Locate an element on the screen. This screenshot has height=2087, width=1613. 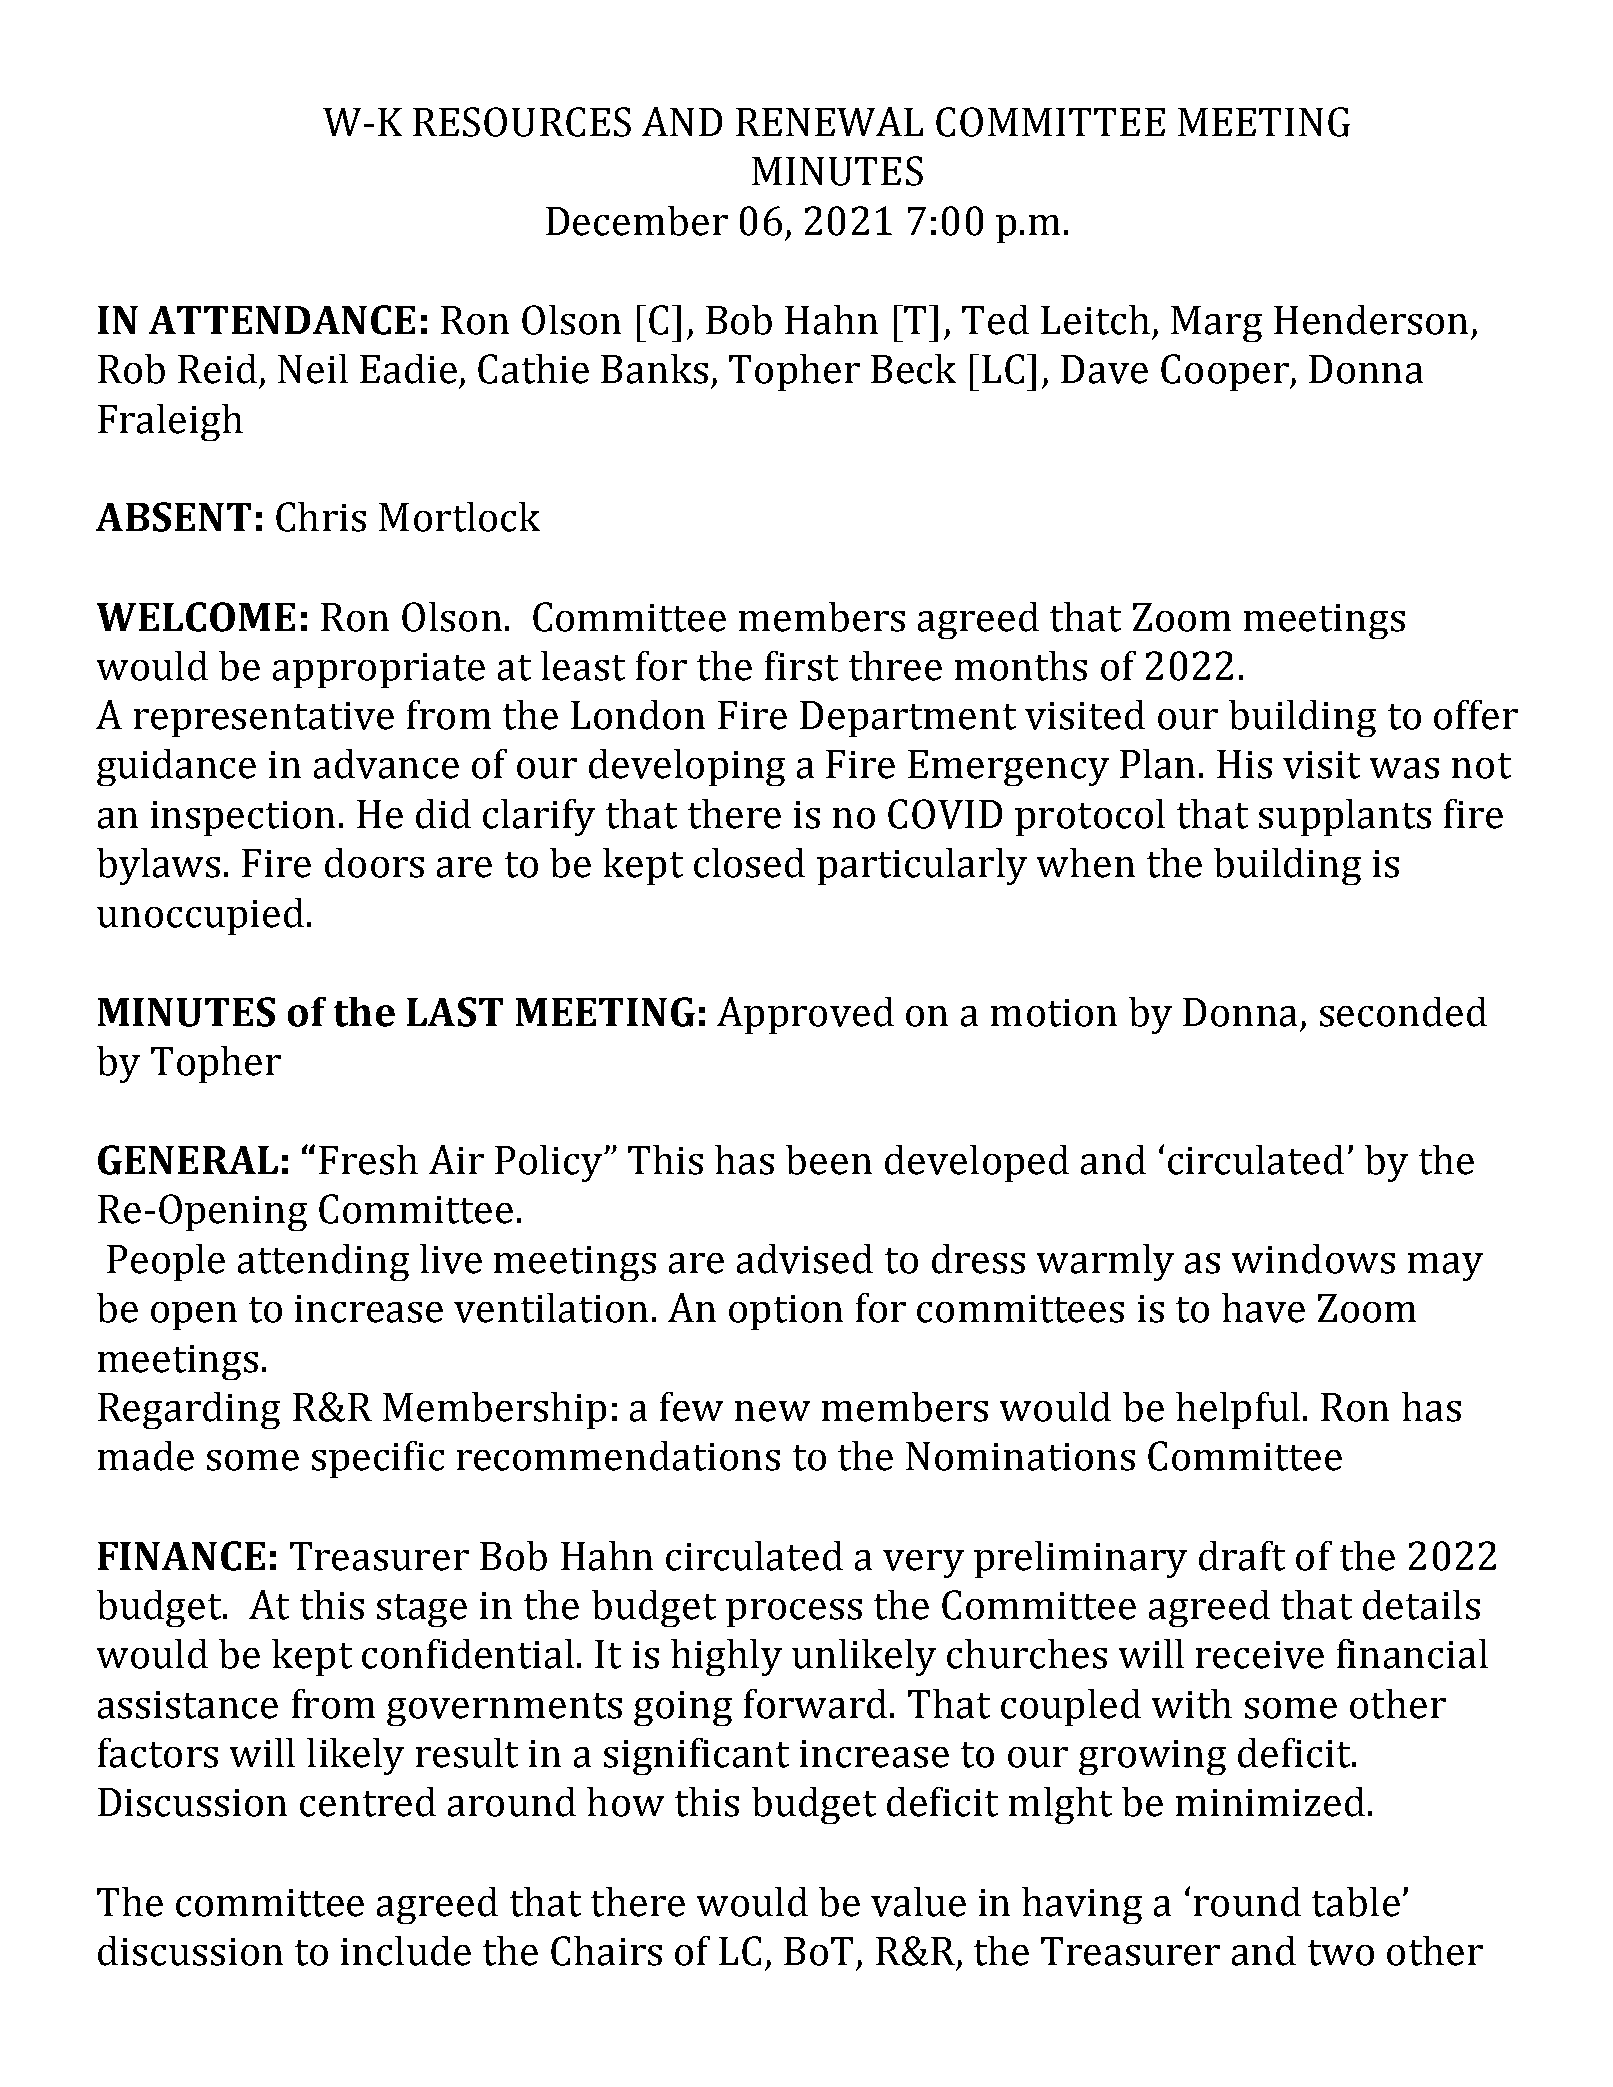
FINANCE is located at coordinates (181, 1556).
